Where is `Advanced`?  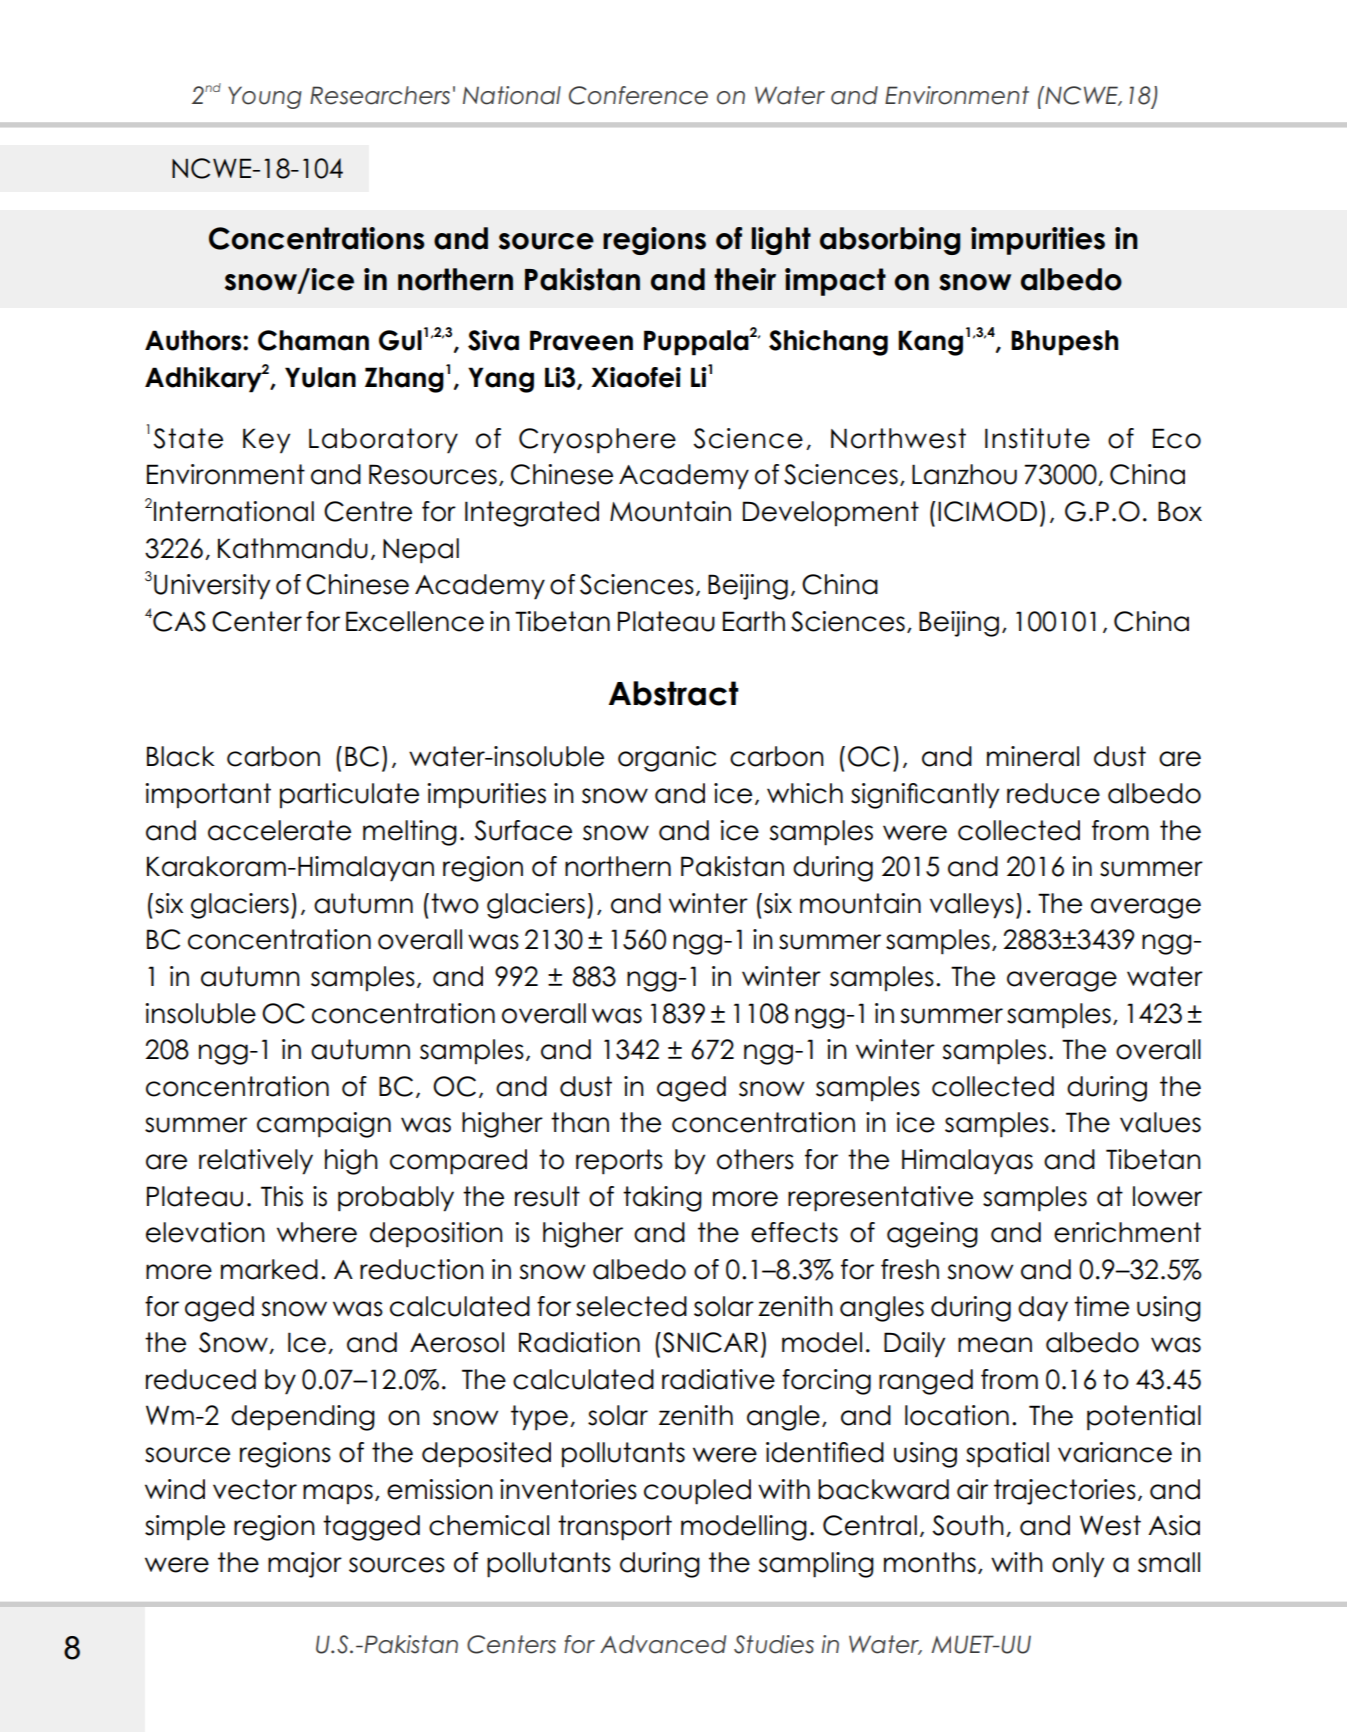
Advanced is located at coordinates (663, 1644).
